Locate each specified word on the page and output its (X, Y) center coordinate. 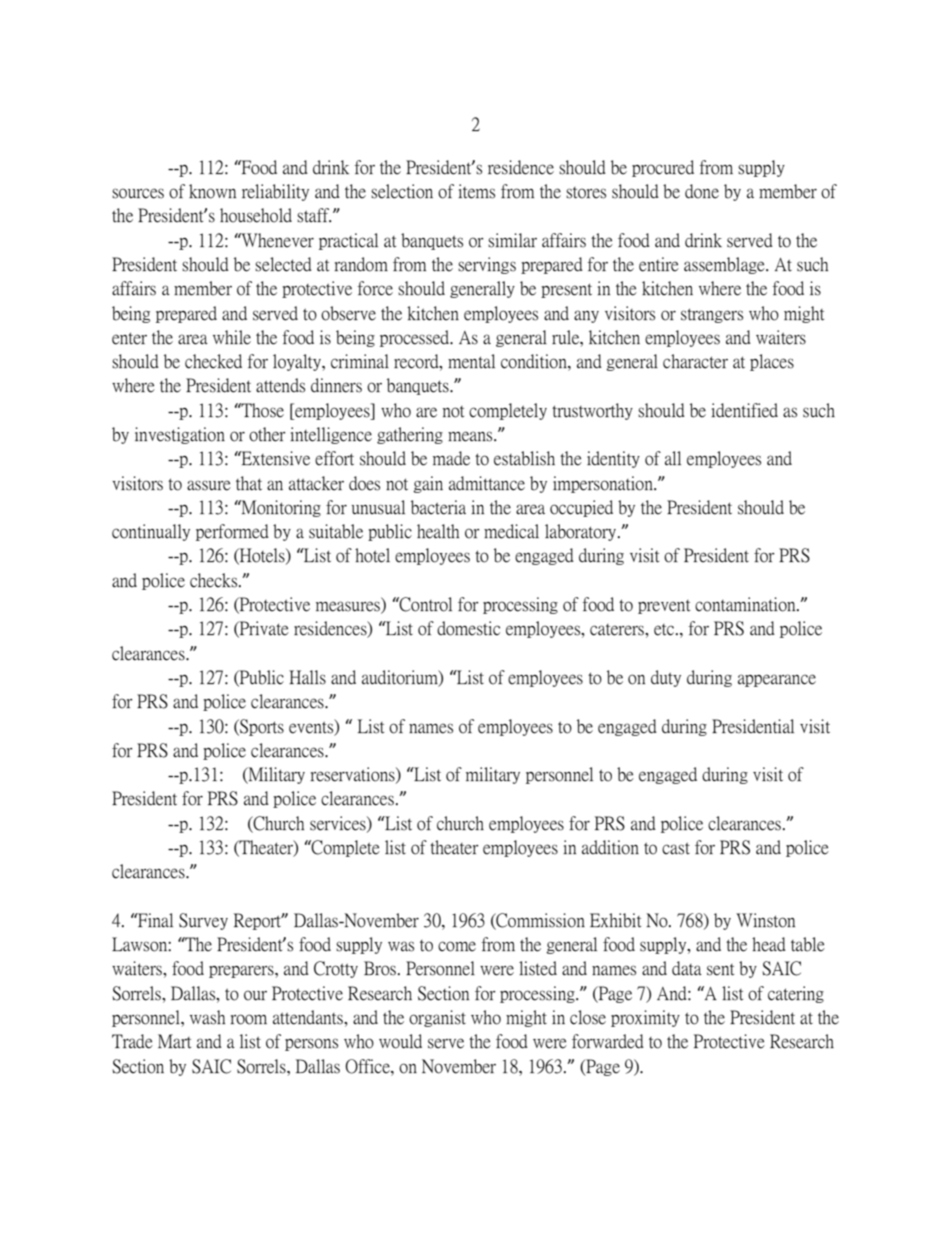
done (702, 191)
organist (437, 1018)
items (476, 191)
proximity (645, 1018)
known (212, 191)
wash (207, 1017)
